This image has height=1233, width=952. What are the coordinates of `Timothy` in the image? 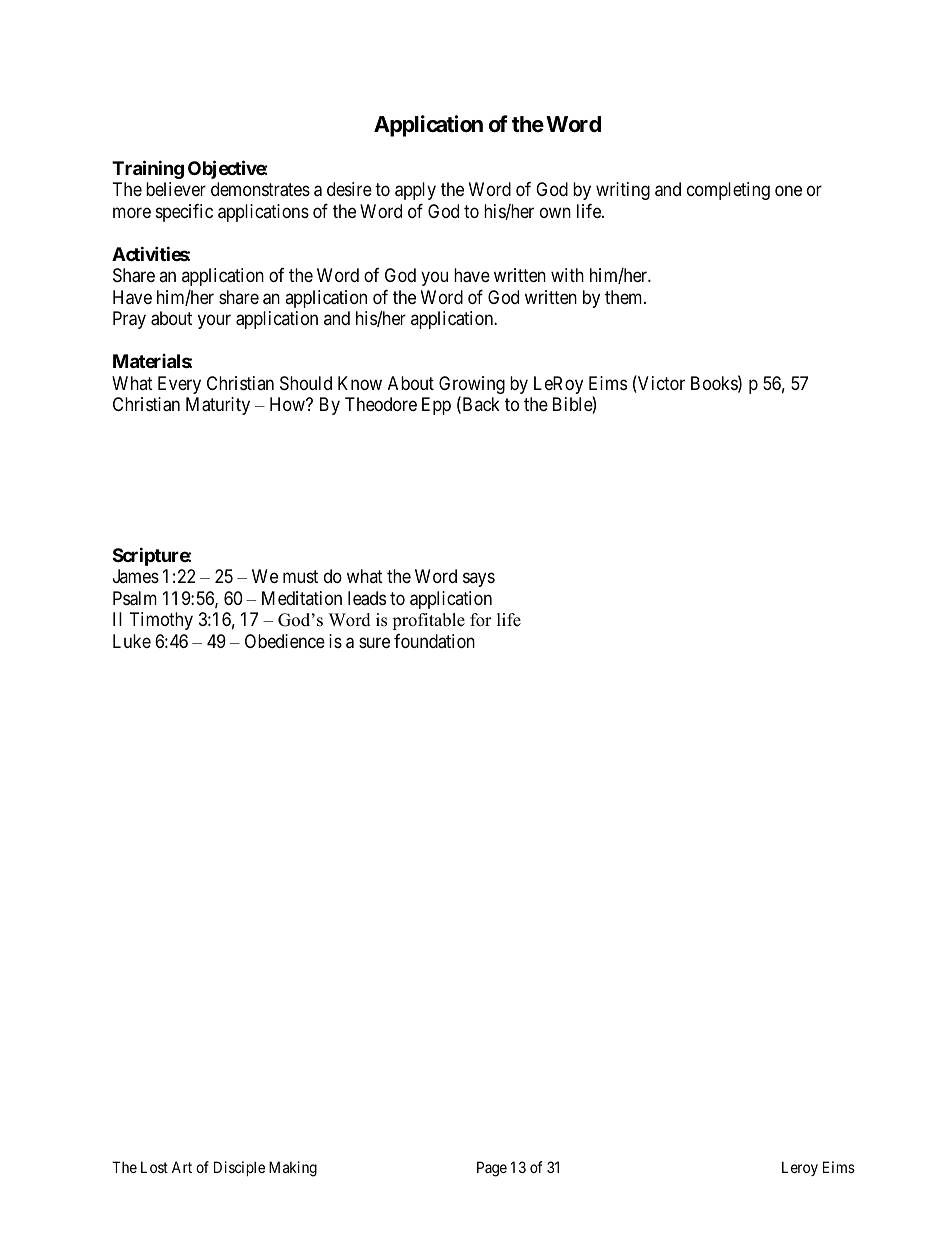 It's located at (161, 621).
